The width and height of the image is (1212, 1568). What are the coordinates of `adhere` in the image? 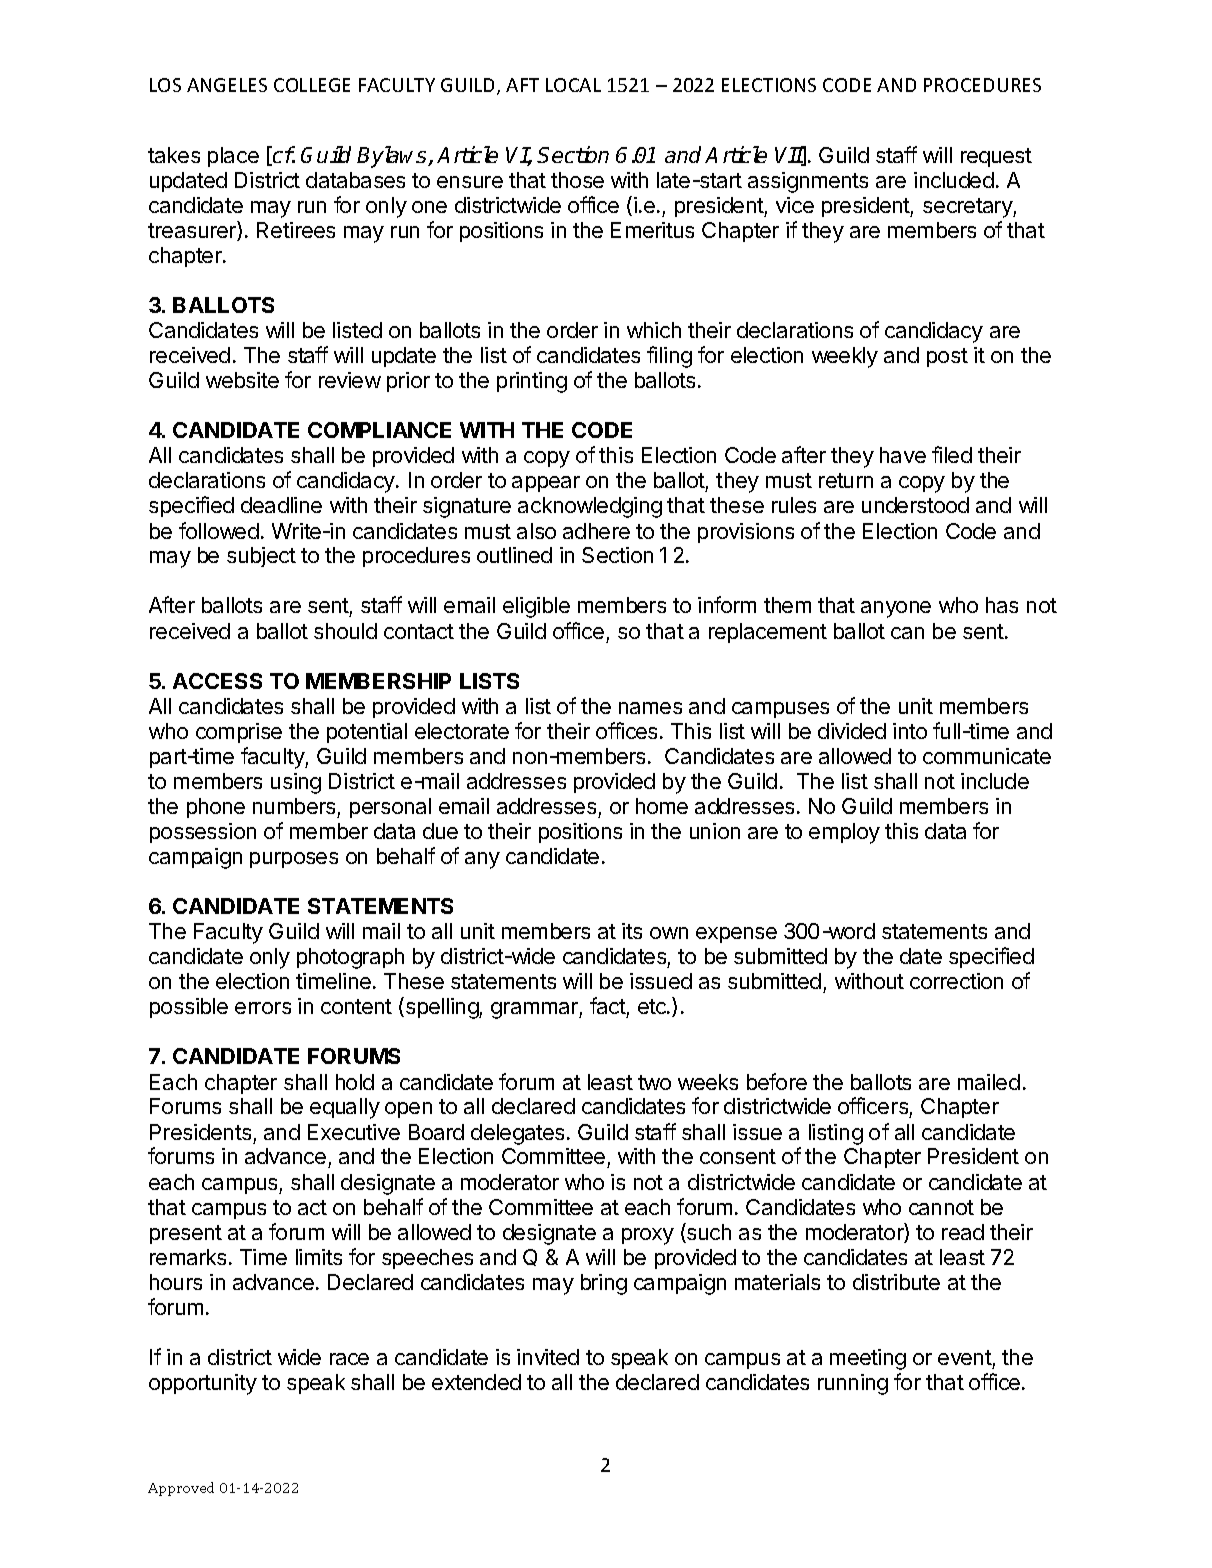 It's located at (596, 531).
